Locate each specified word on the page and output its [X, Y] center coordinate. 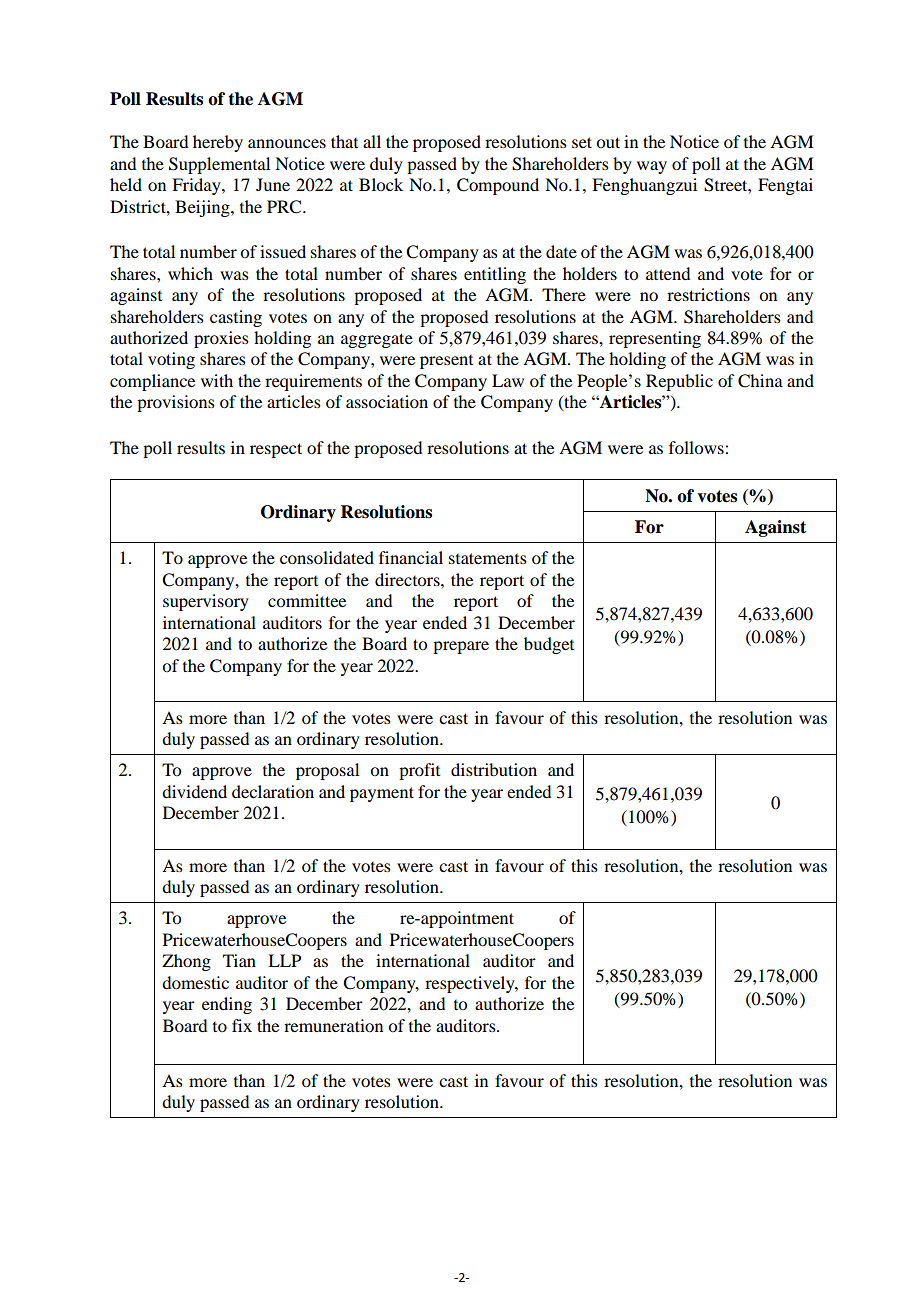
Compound [498, 186]
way [652, 167]
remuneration [333, 1025]
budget [549, 645]
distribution [494, 769]
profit [419, 771]
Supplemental [219, 165]
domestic [195, 982]
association [387, 401]
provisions [176, 403]
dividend [194, 791]
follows [697, 447]
